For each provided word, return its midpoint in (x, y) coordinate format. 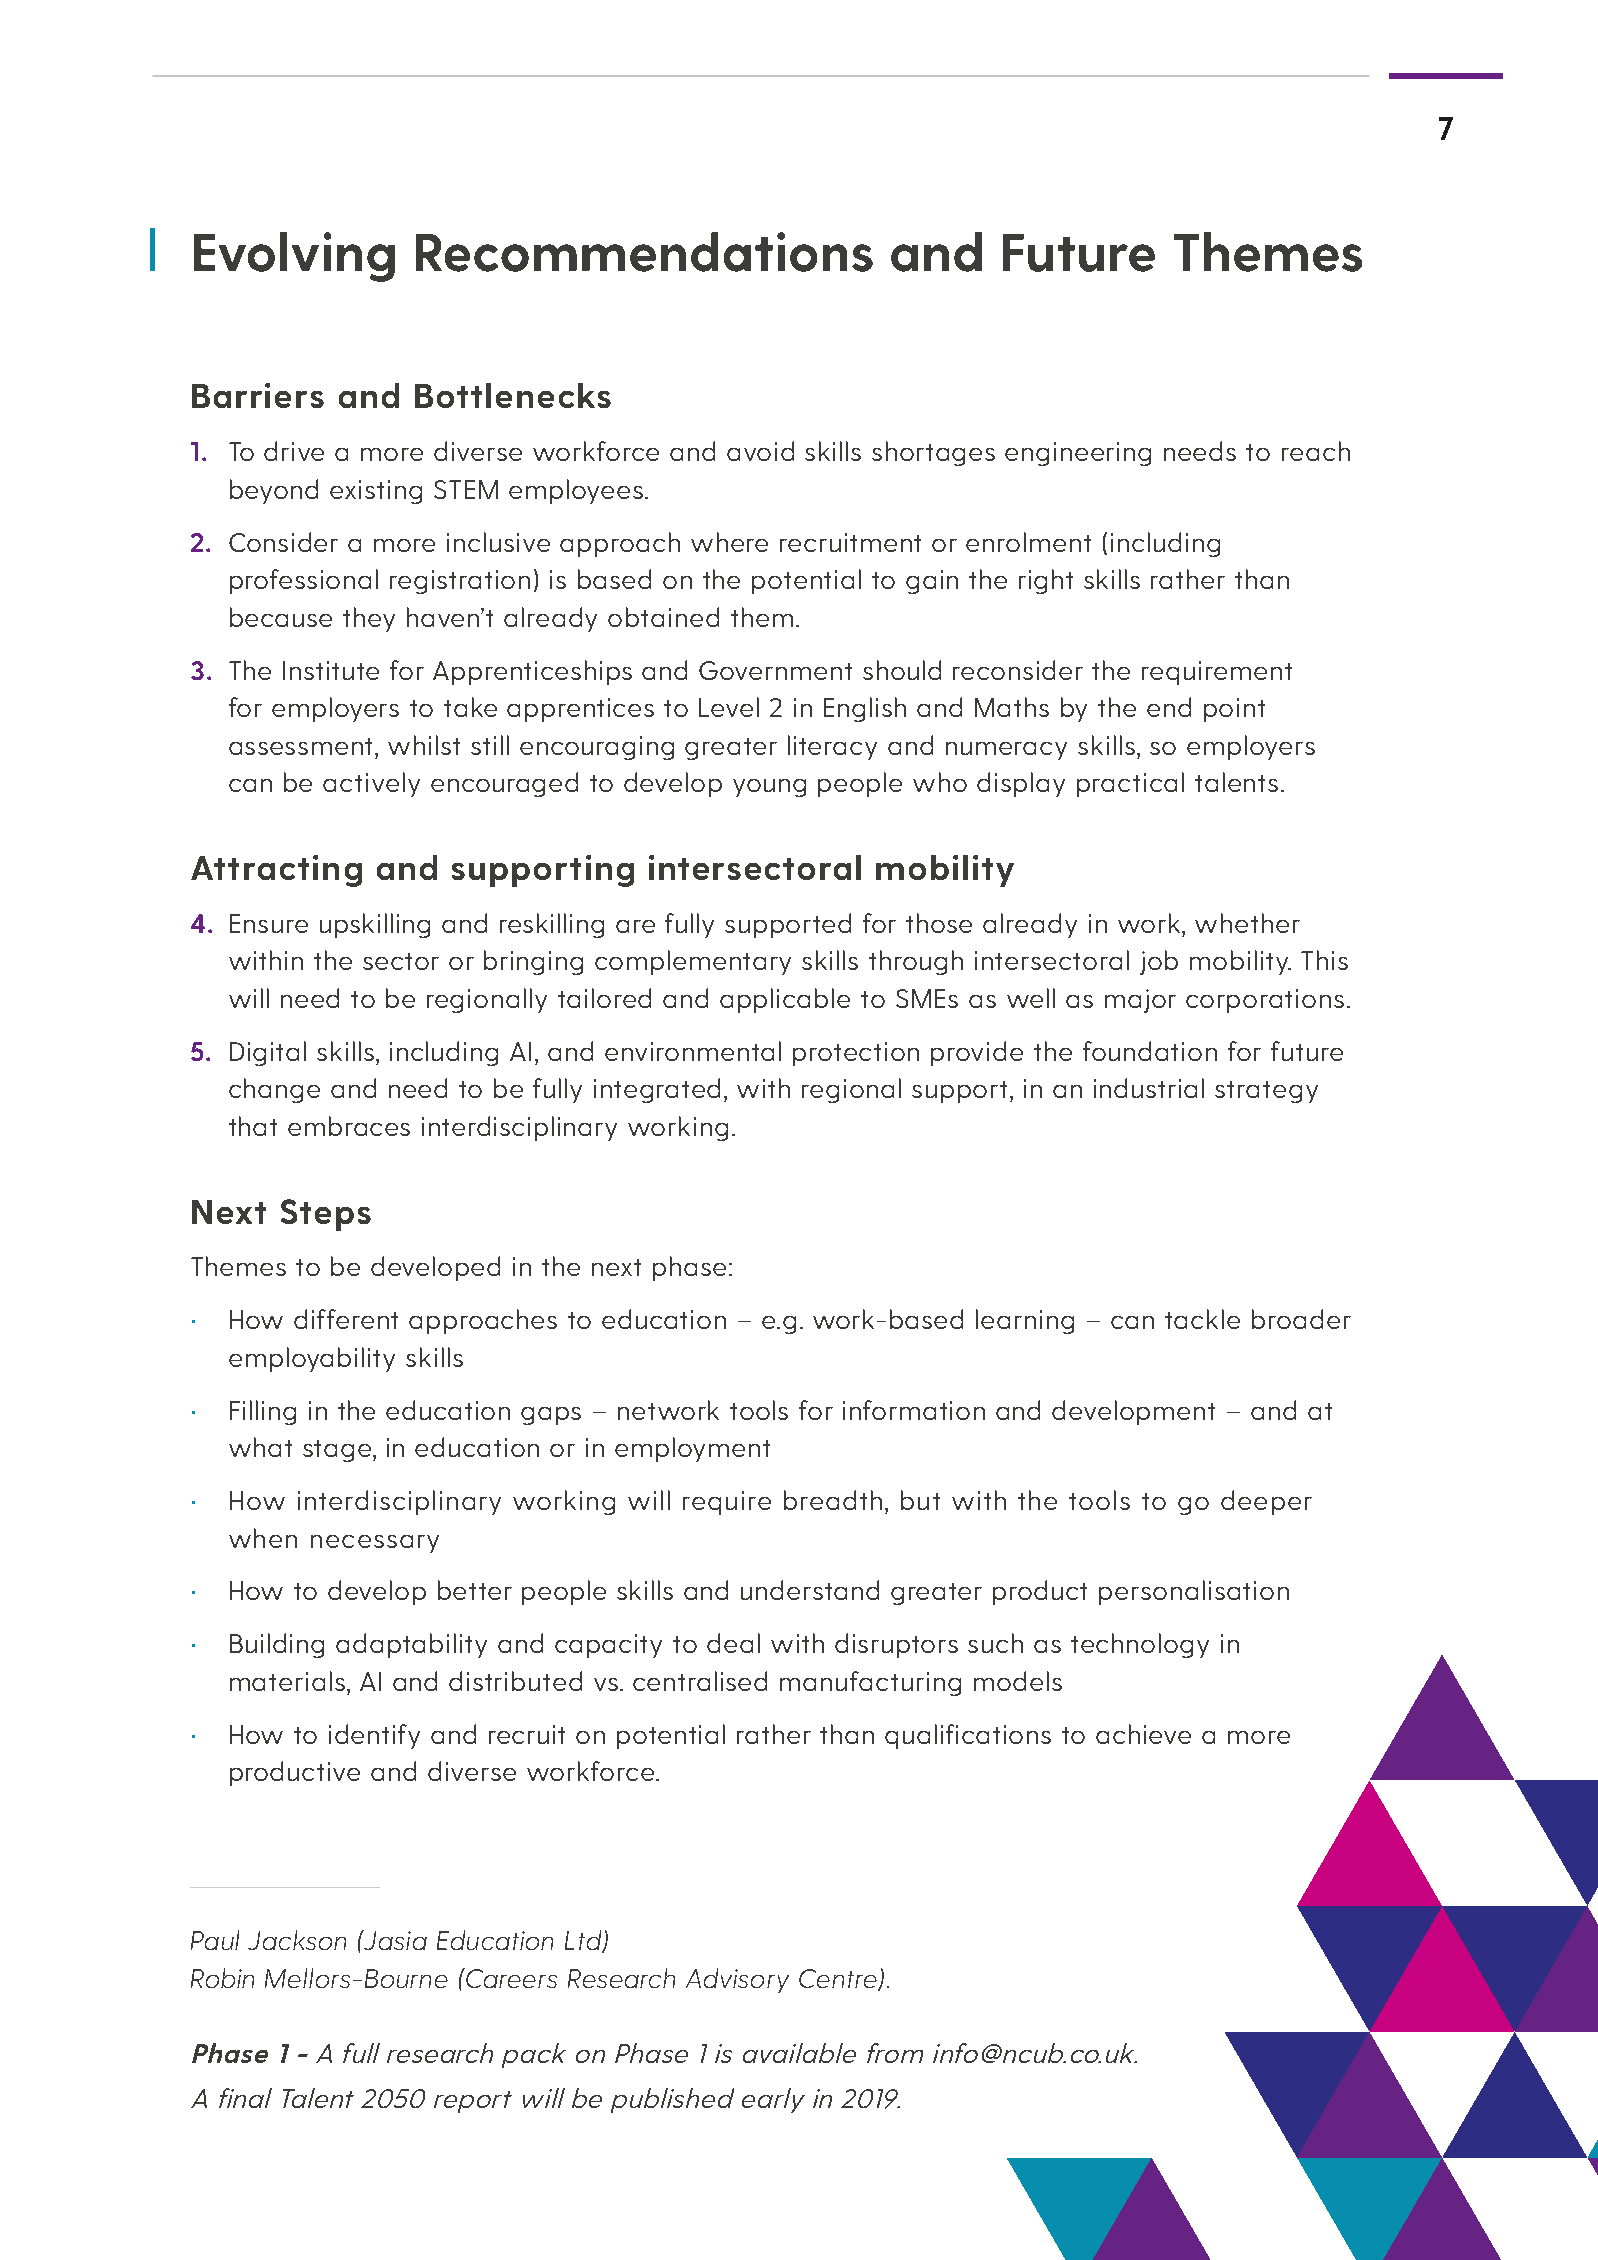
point (1234, 710)
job (1159, 962)
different (346, 1319)
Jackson (297, 1940)
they (369, 619)
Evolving (294, 257)
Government (775, 670)
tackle (1202, 1319)
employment (692, 1449)
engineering (1078, 454)
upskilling (375, 925)
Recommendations (644, 252)
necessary (375, 1544)
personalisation (1194, 1592)
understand (810, 1590)
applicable (785, 1000)
